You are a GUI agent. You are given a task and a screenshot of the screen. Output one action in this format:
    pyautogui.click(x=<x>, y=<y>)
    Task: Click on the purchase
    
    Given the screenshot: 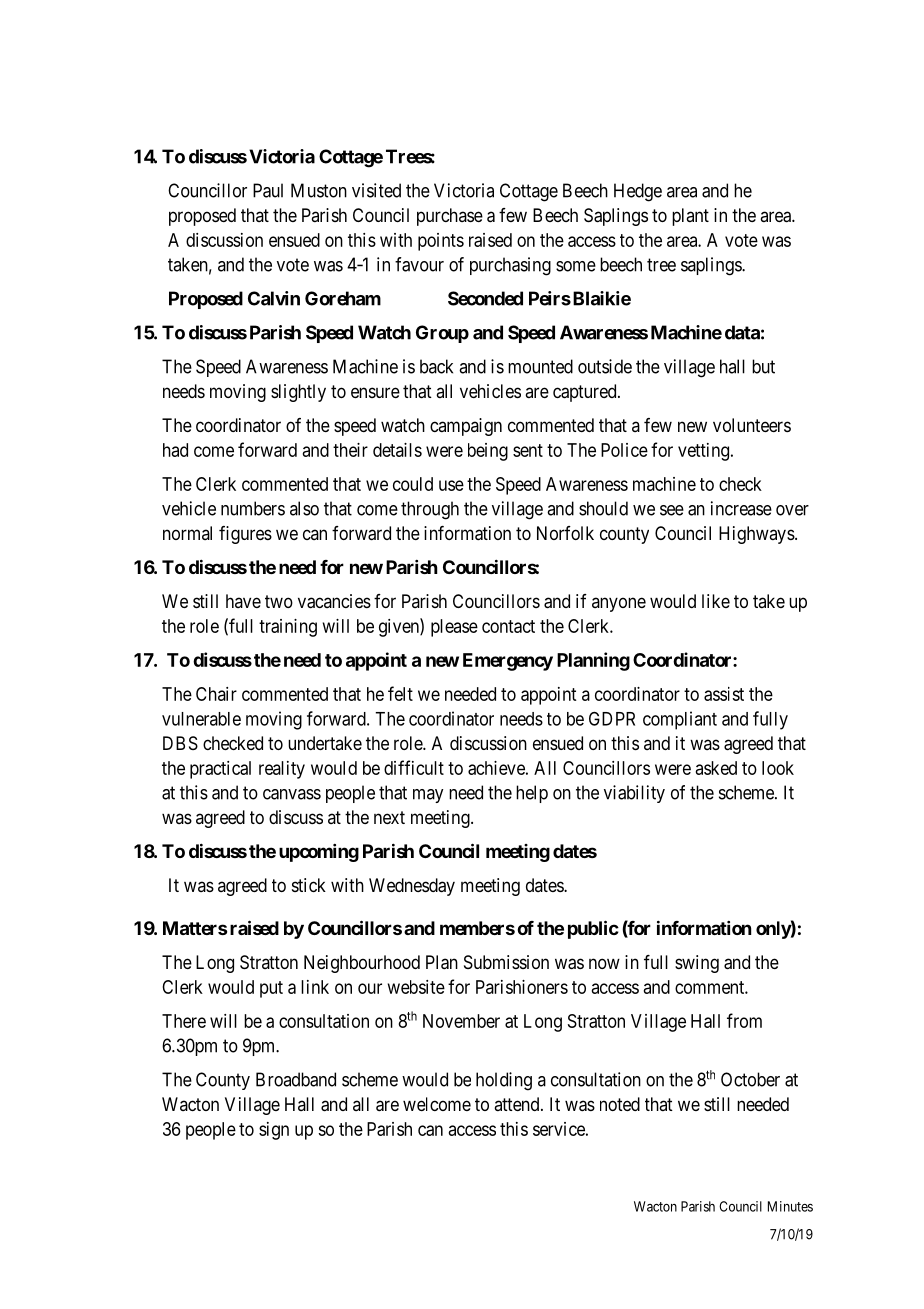 What is the action you would take?
    pyautogui.click(x=450, y=217)
